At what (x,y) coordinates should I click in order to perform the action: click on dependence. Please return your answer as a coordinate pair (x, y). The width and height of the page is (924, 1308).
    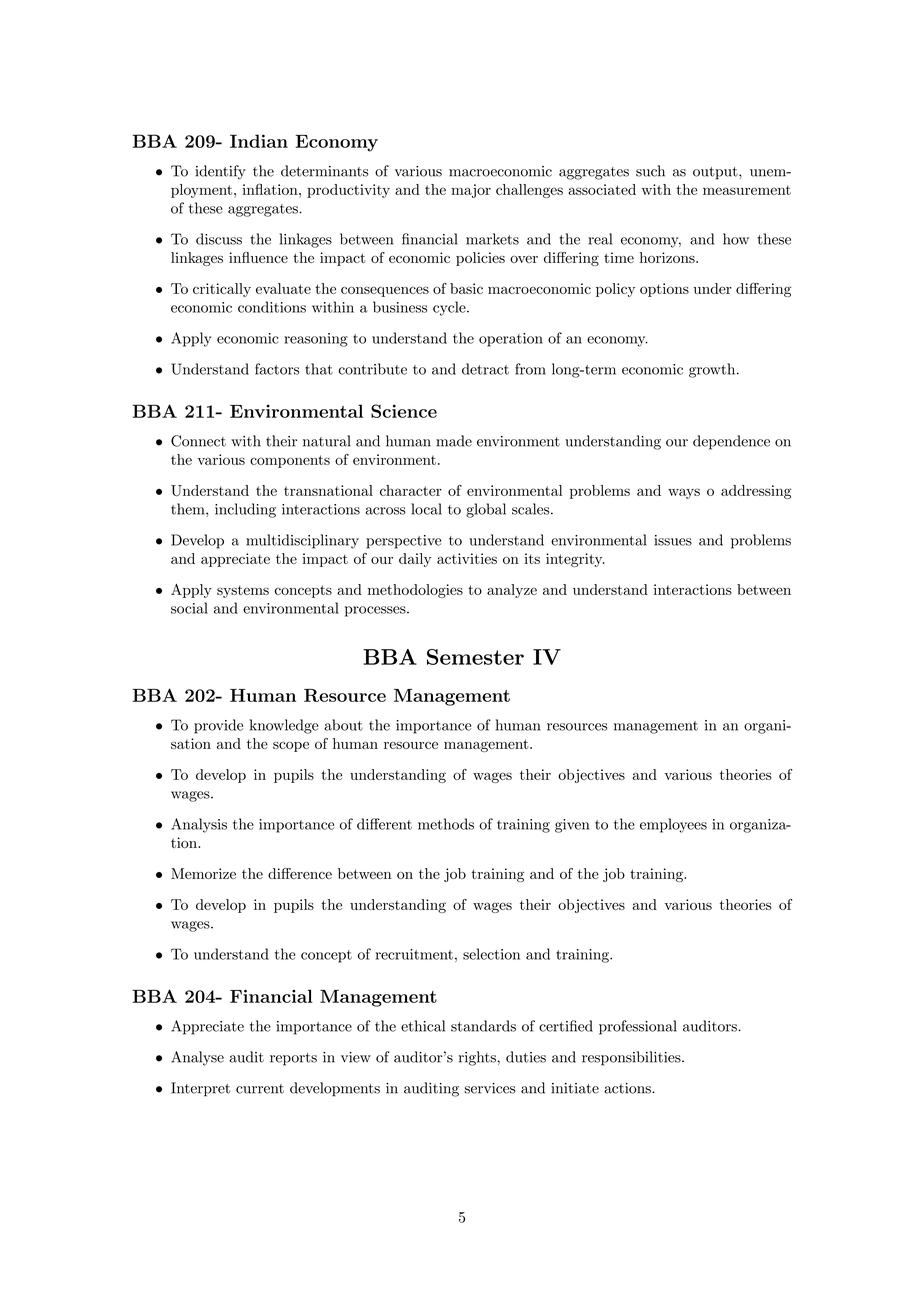
    Looking at the image, I should click on (731, 442).
